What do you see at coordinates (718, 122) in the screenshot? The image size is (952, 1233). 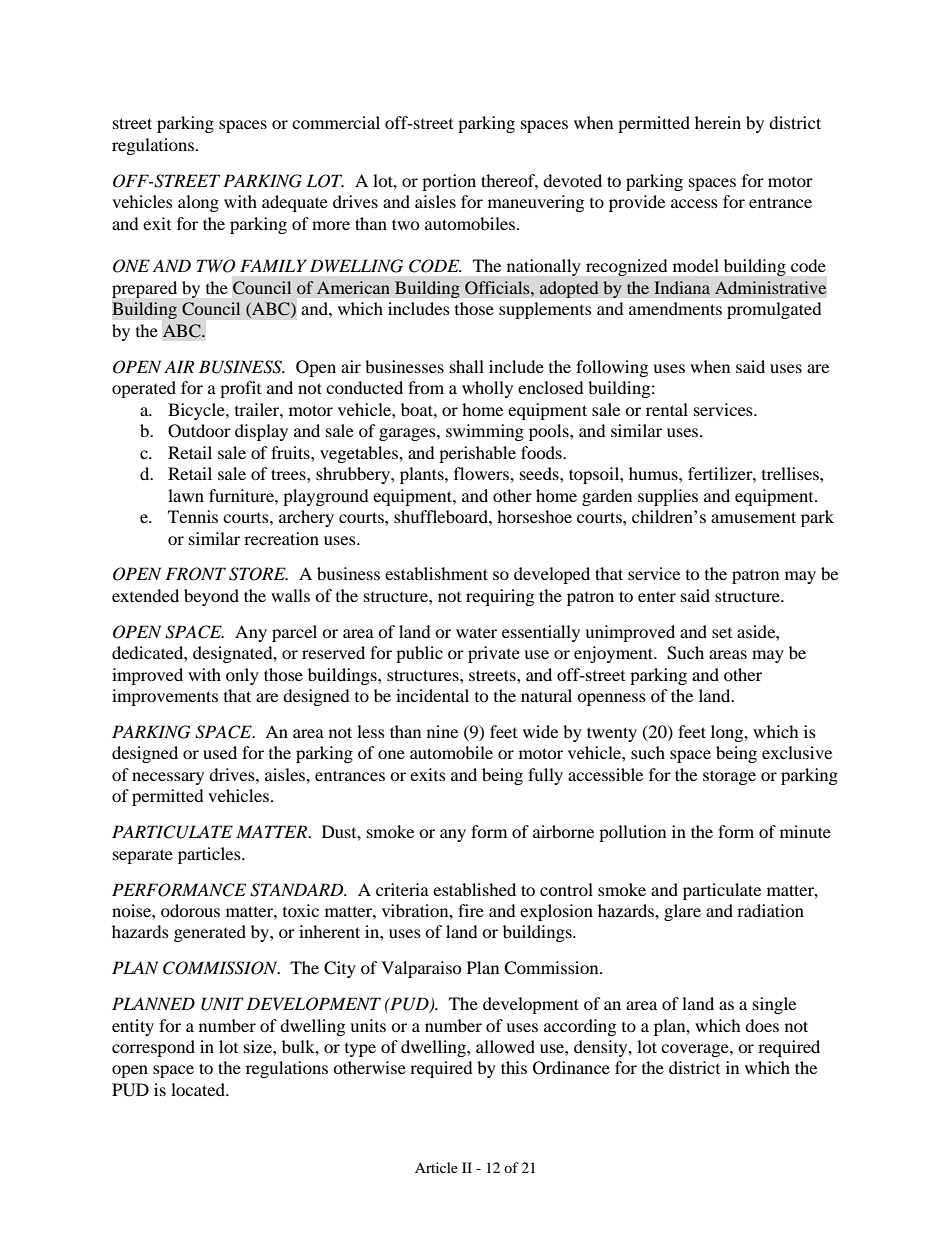 I see `herein` at bounding box center [718, 122].
